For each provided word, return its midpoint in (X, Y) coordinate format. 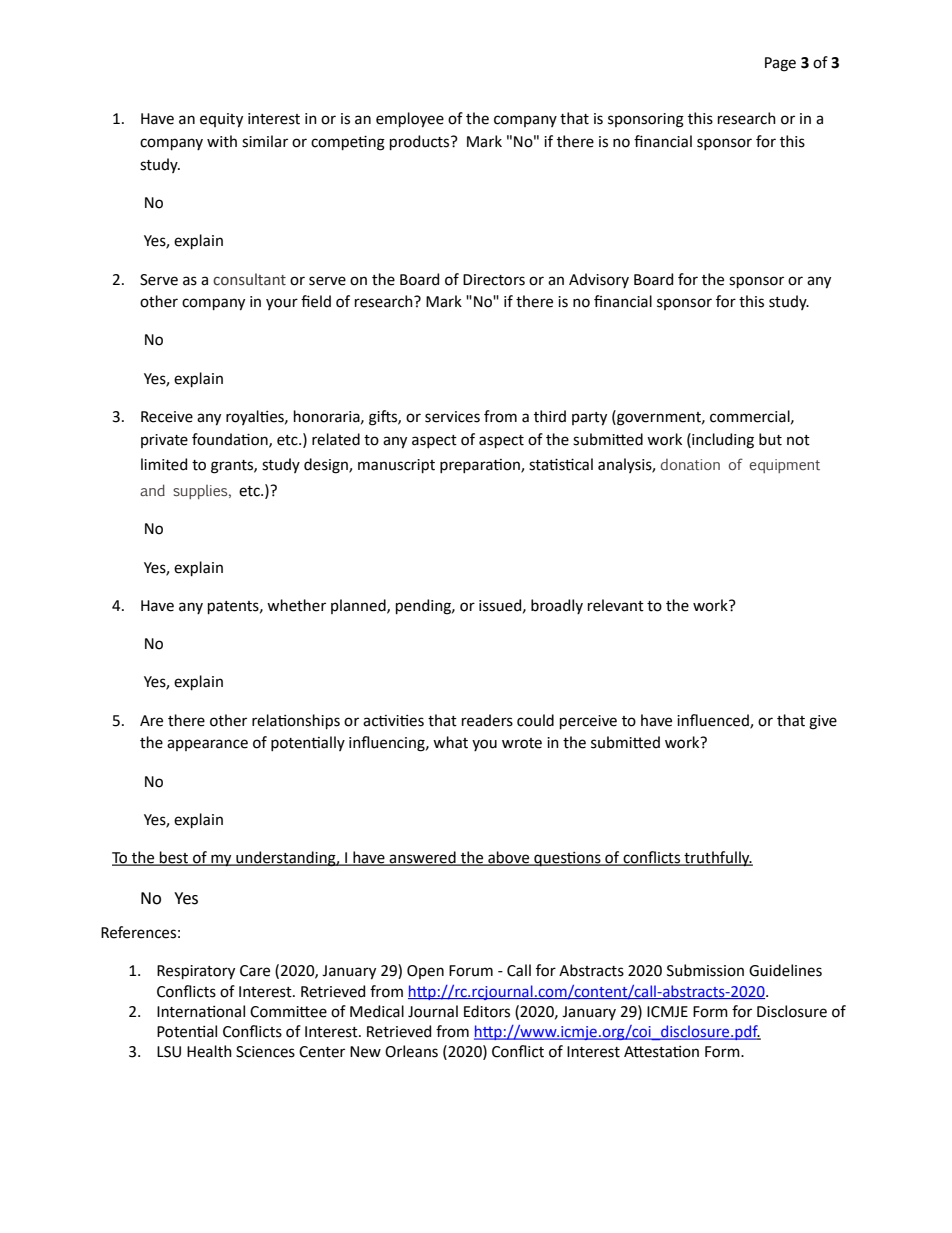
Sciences (265, 1052)
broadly (557, 606)
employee (410, 120)
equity (221, 120)
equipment (784, 466)
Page (780, 64)
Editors (487, 1011)
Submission (705, 970)
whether (296, 605)
